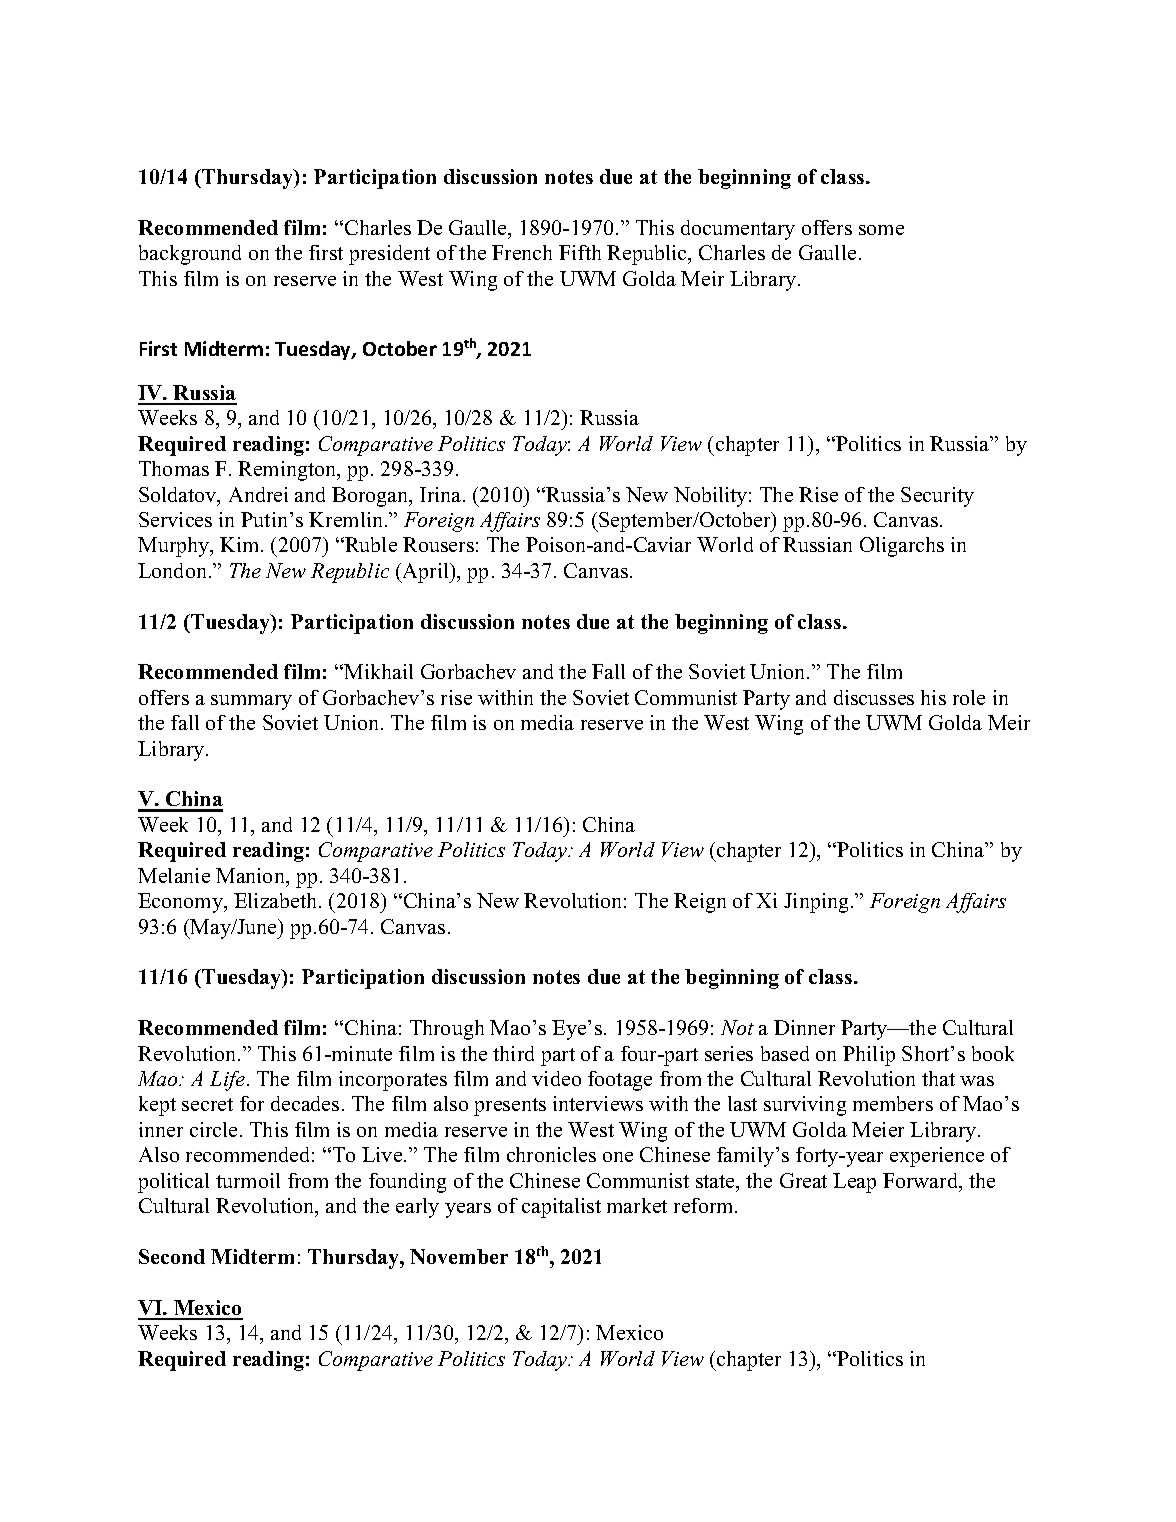  What do you see at coordinates (922, 1182) in the image?
I see `Forward` at bounding box center [922, 1182].
